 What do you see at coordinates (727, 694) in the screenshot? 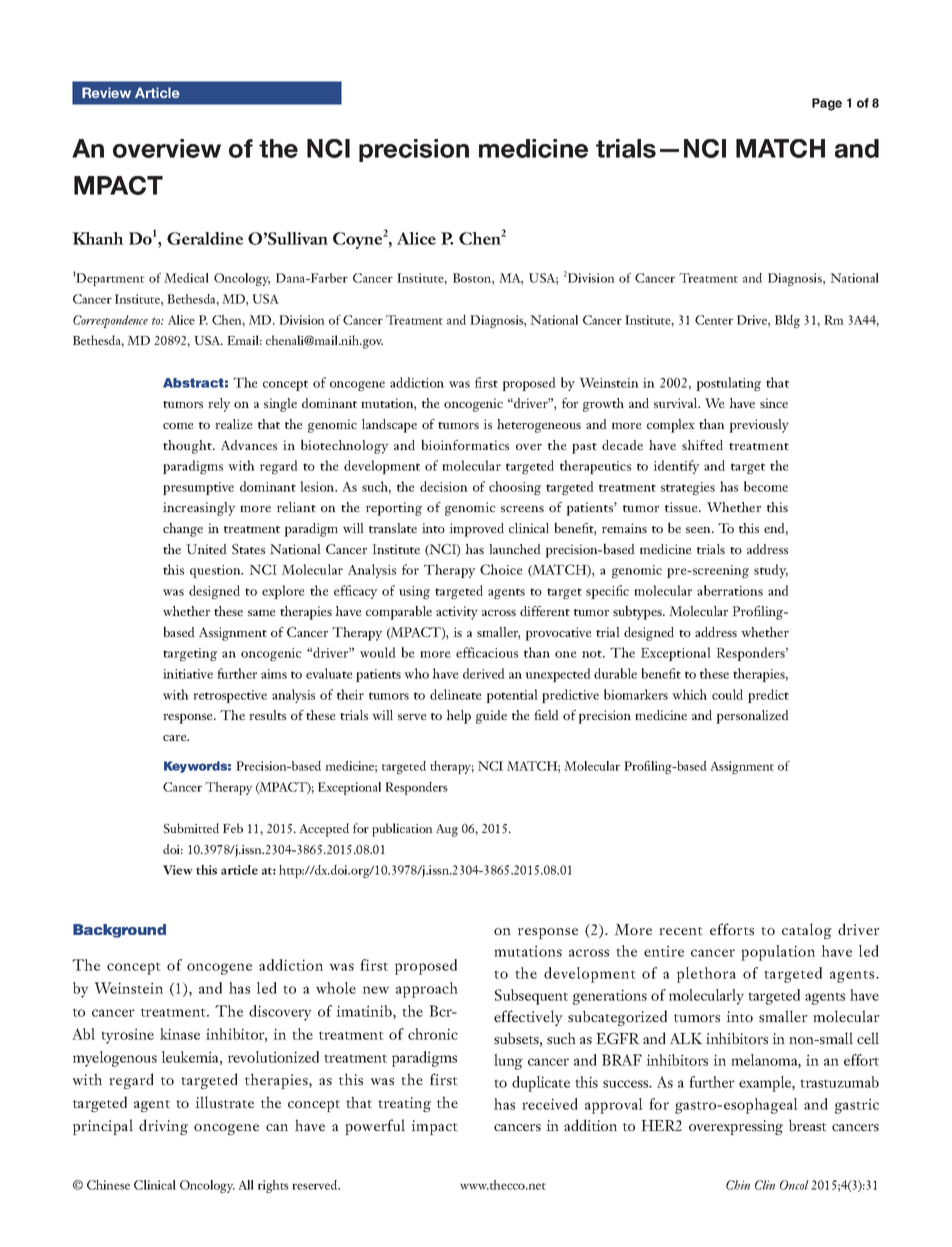
I see `could` at bounding box center [727, 694].
